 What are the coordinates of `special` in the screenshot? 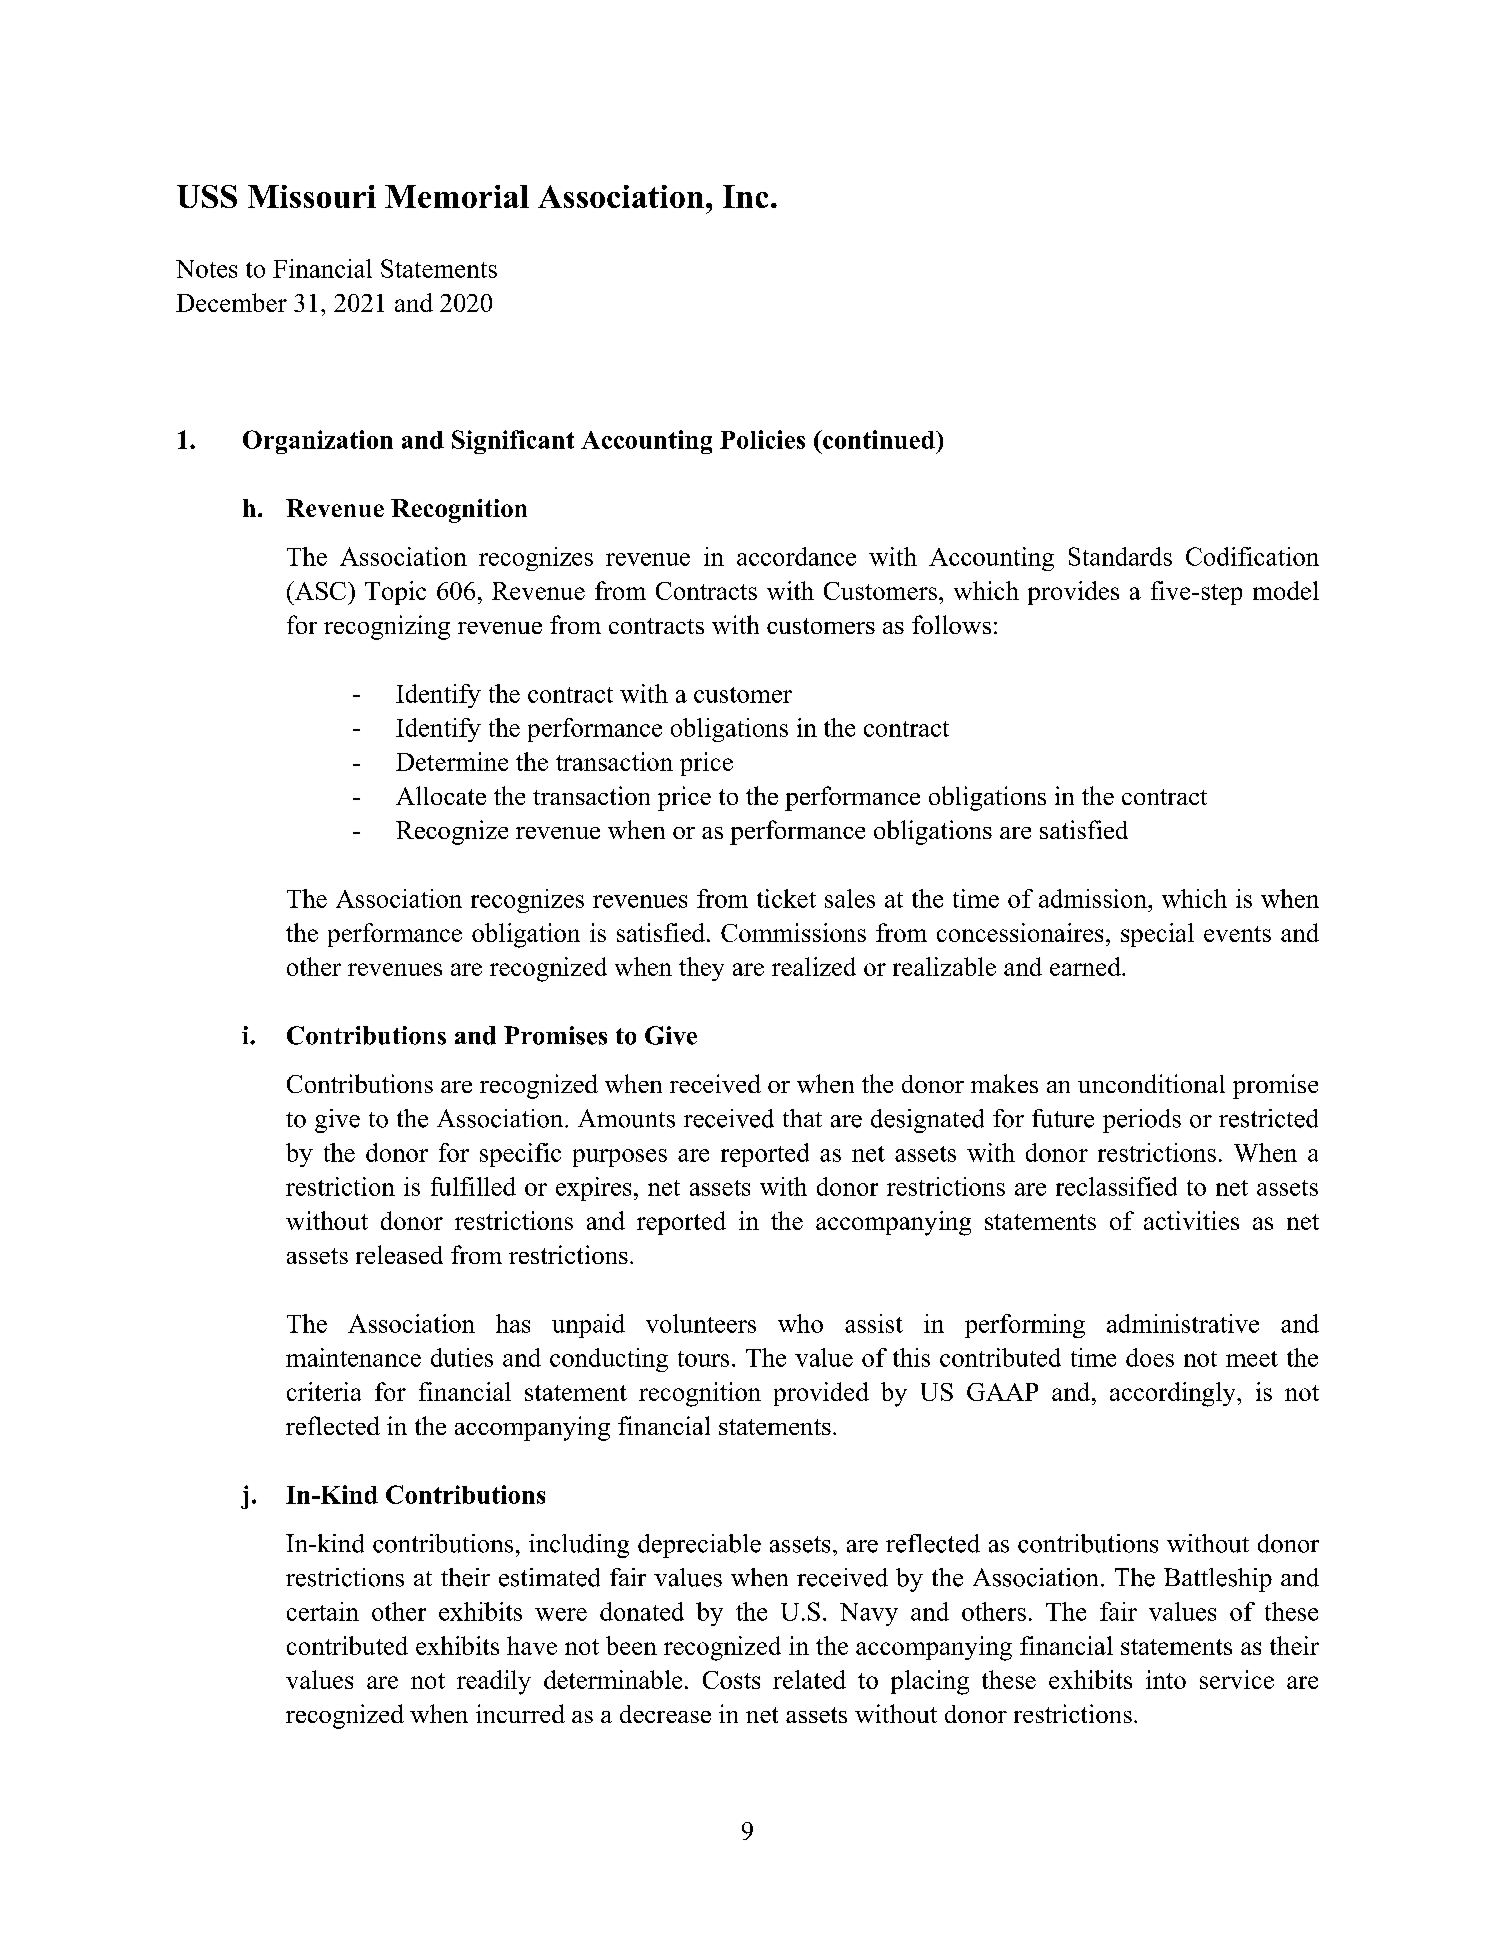 It's located at (1157, 935).
